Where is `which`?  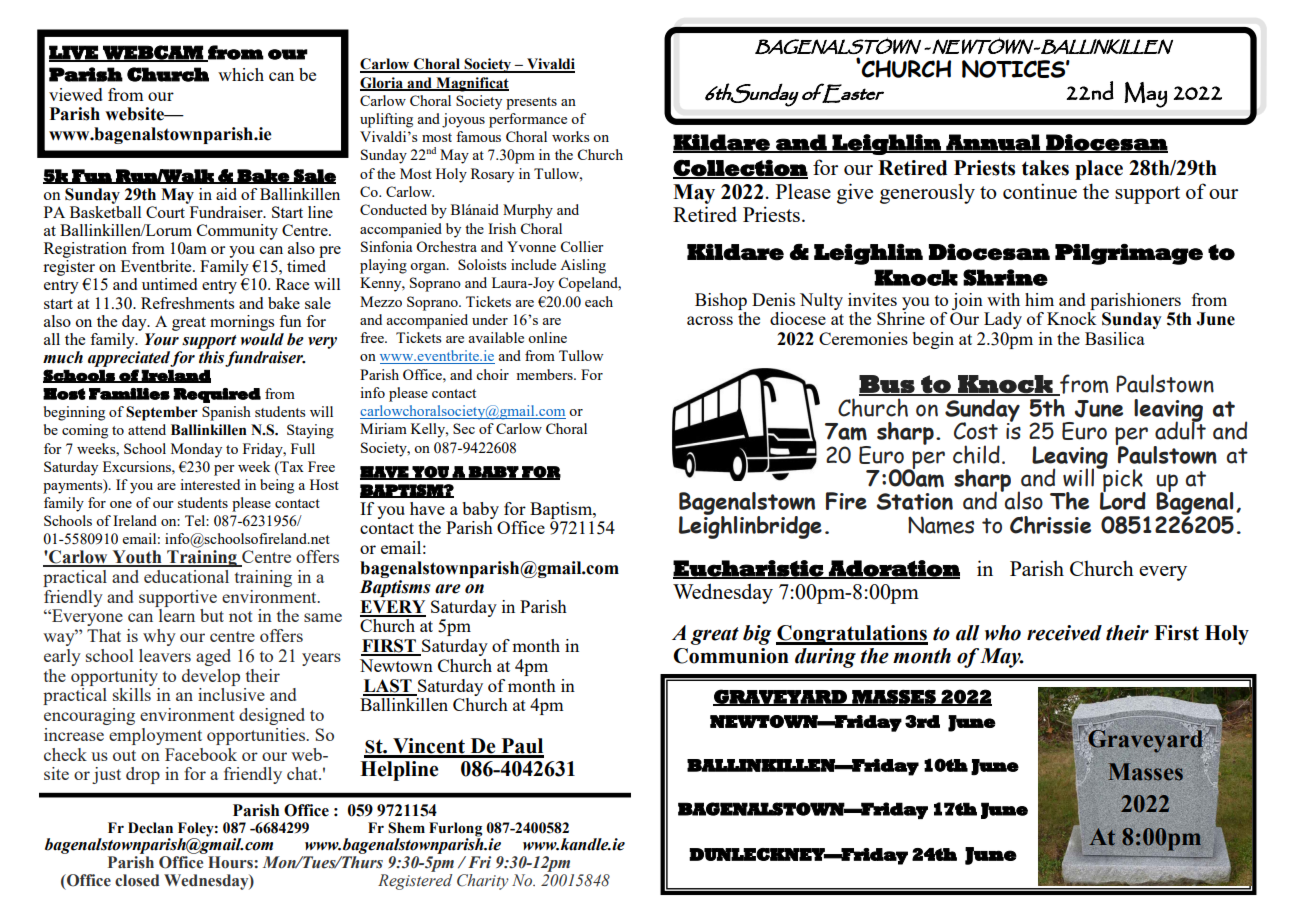
which is located at coordinates (241, 74).
